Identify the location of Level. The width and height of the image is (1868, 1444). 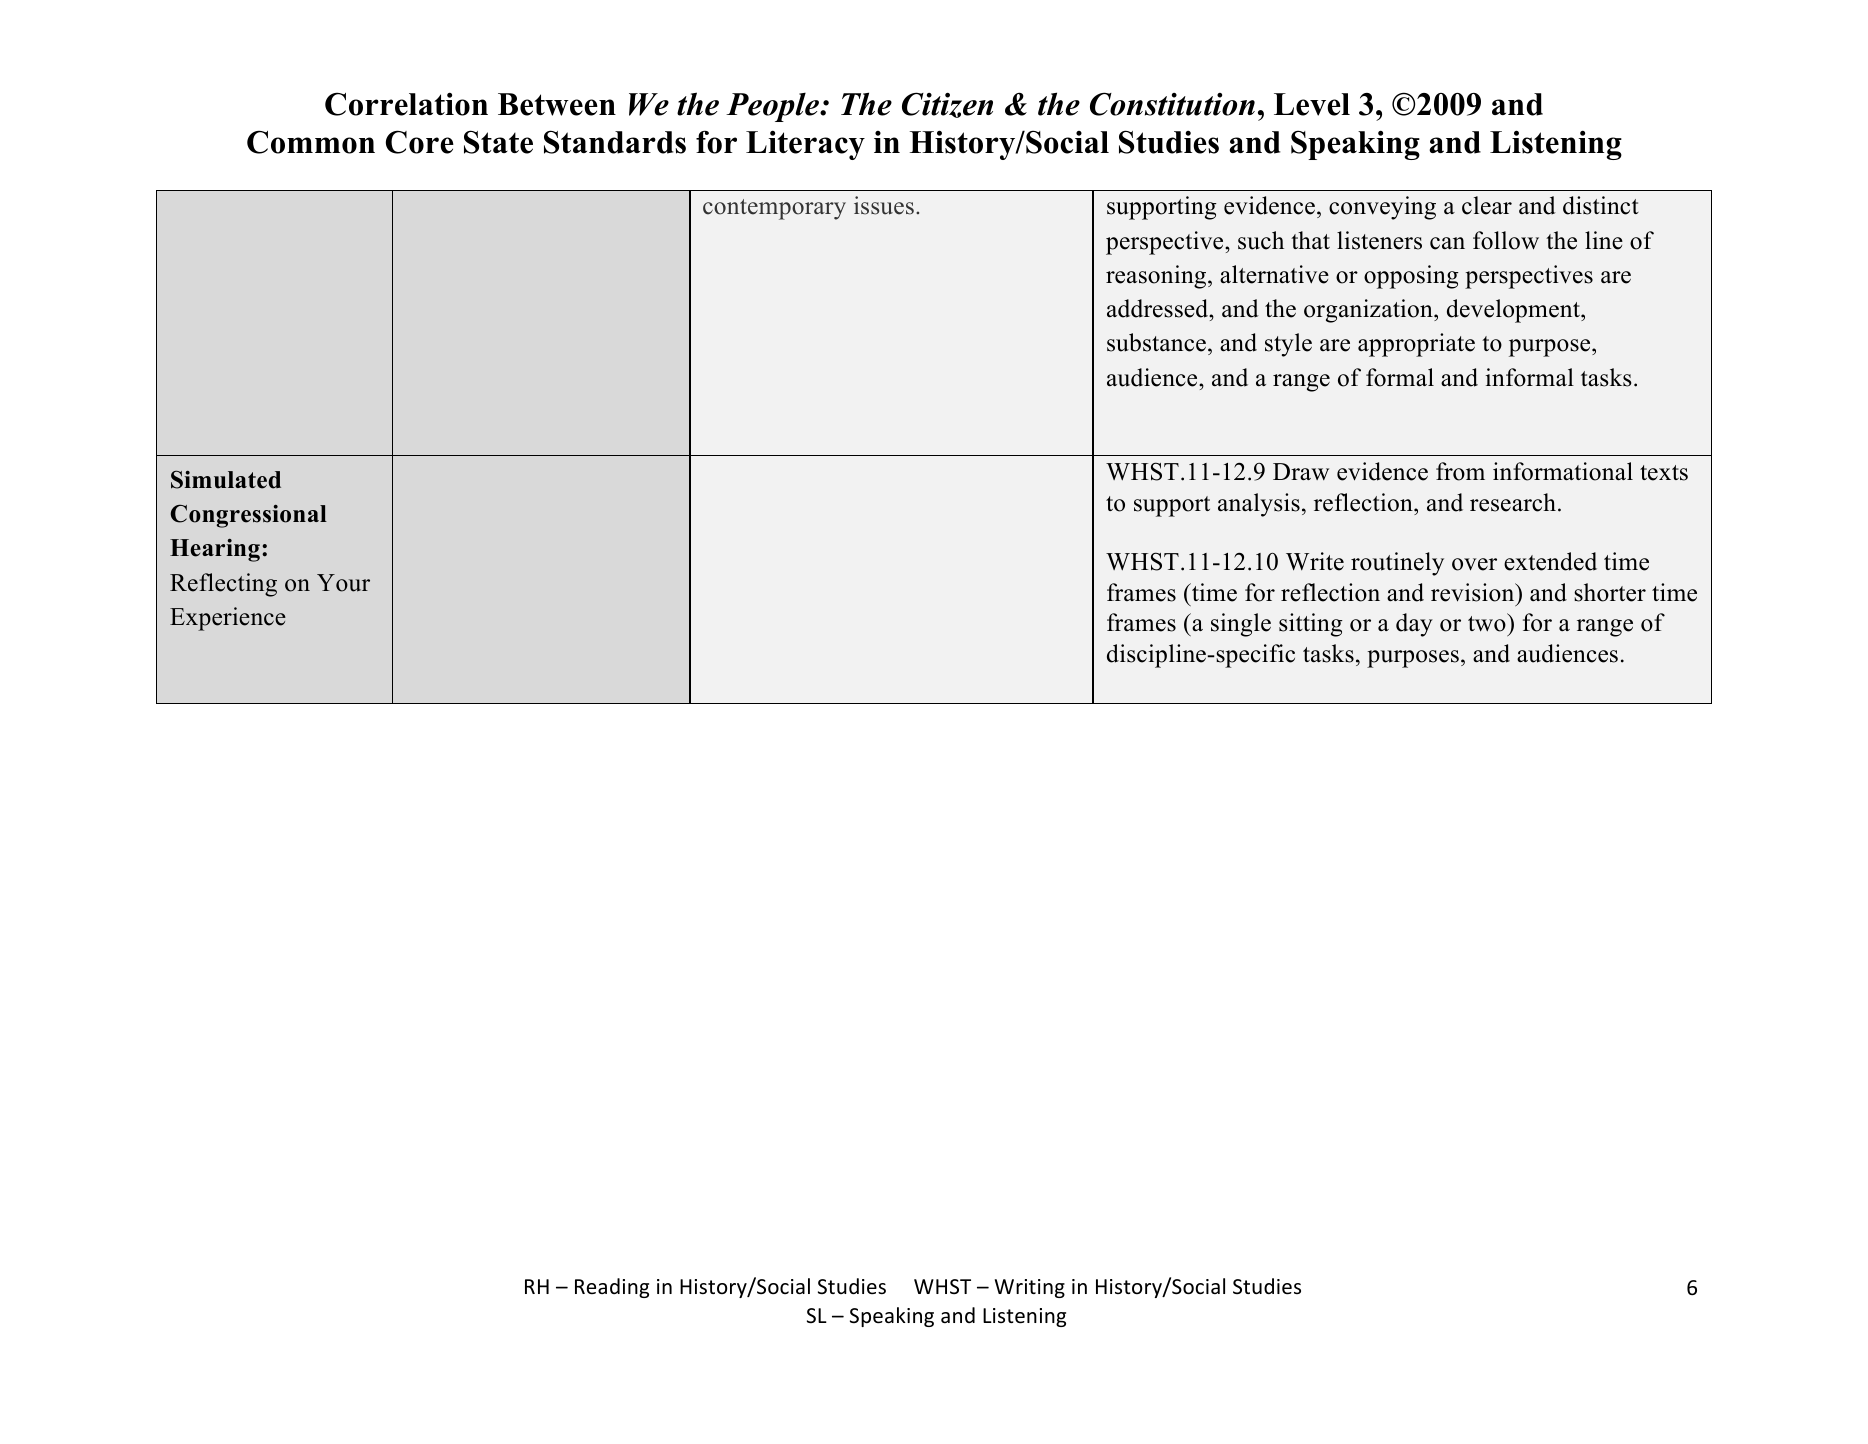
(1312, 104).
